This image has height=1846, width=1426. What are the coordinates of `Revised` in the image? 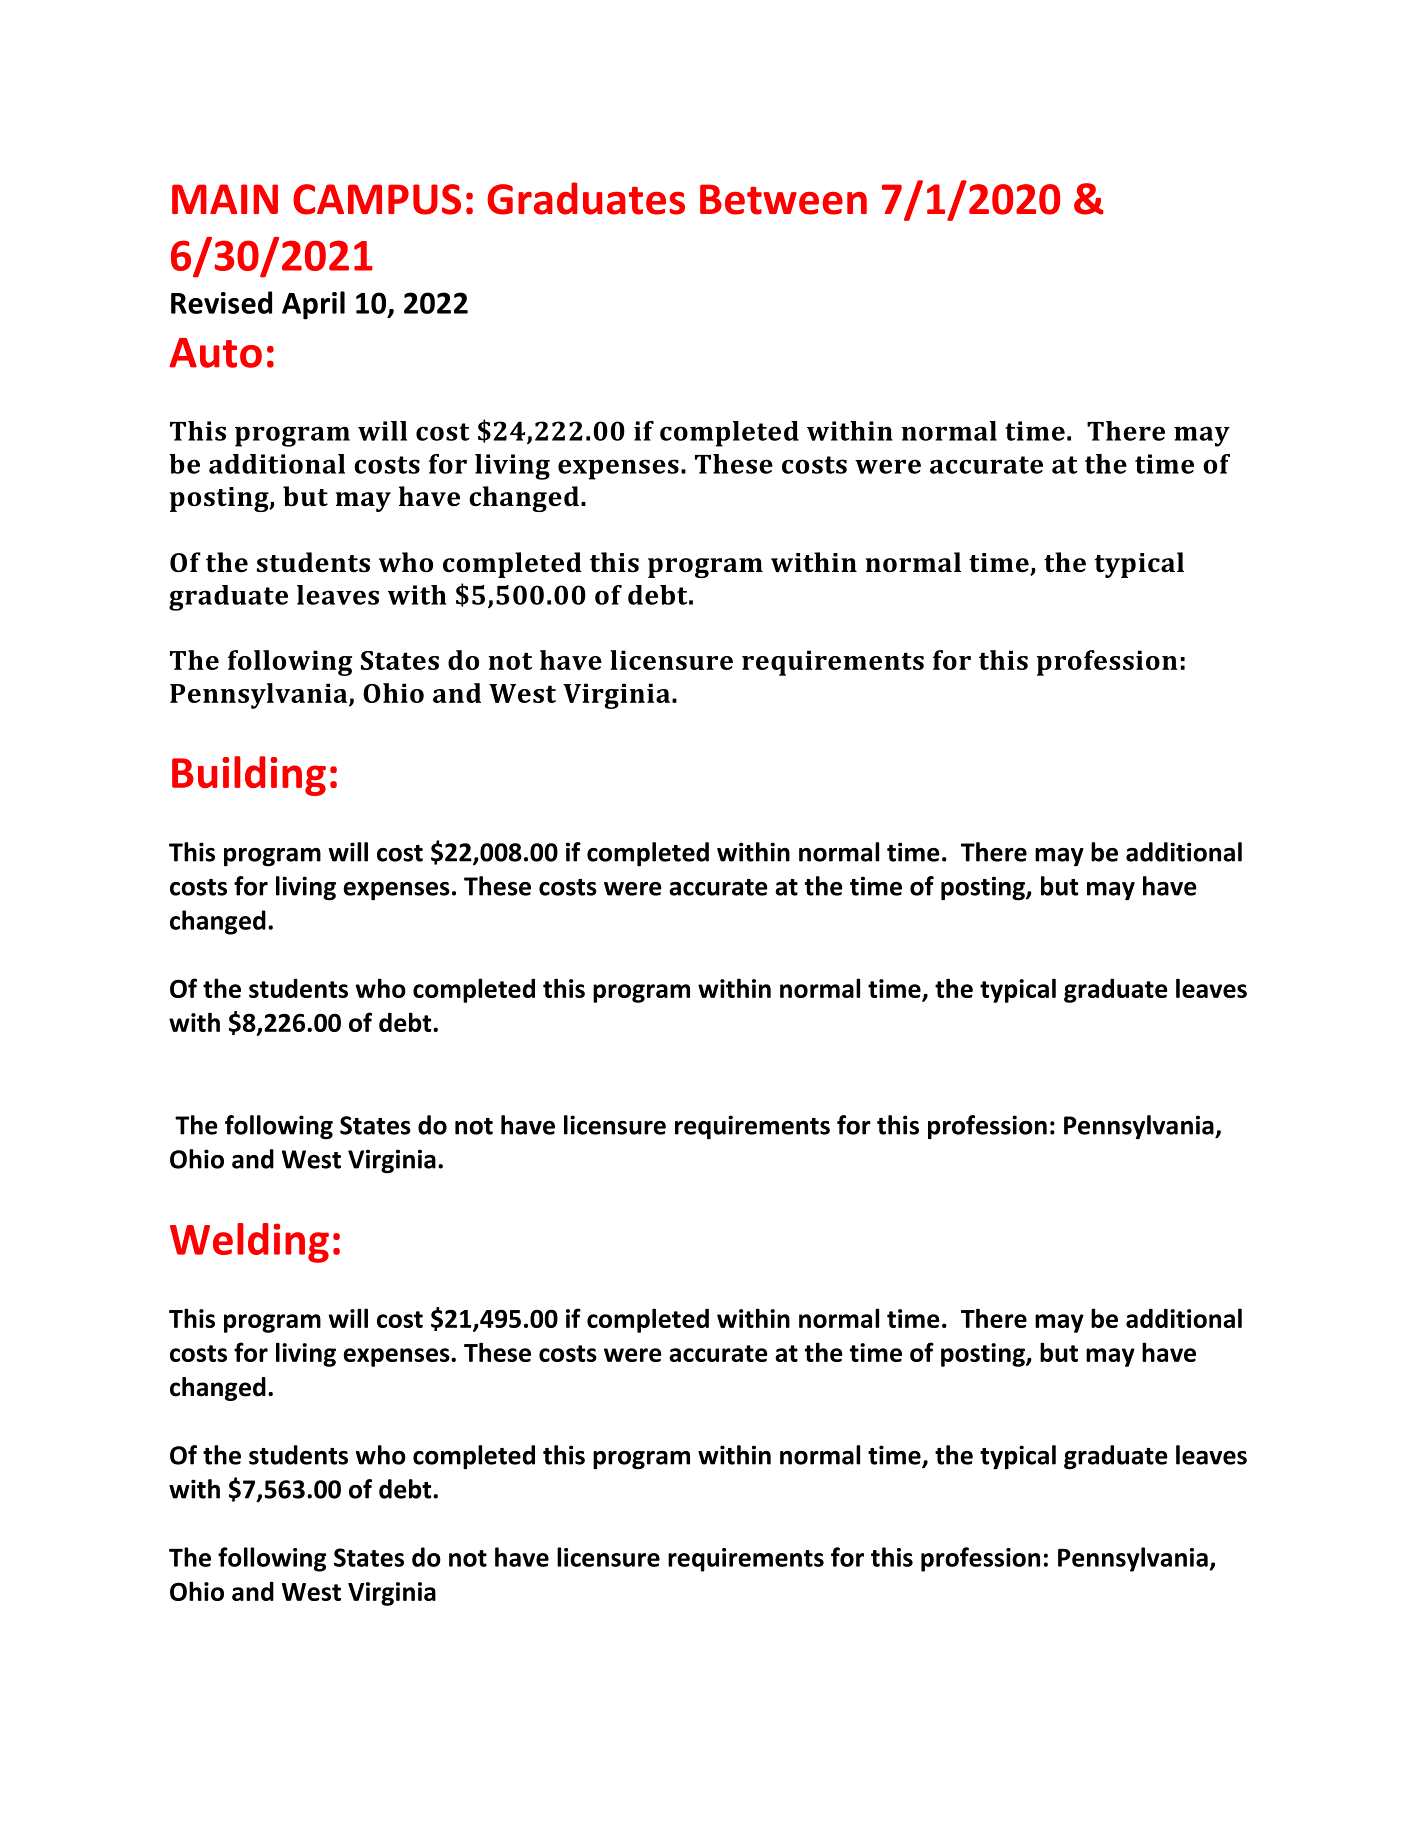 It's located at (221, 302).
